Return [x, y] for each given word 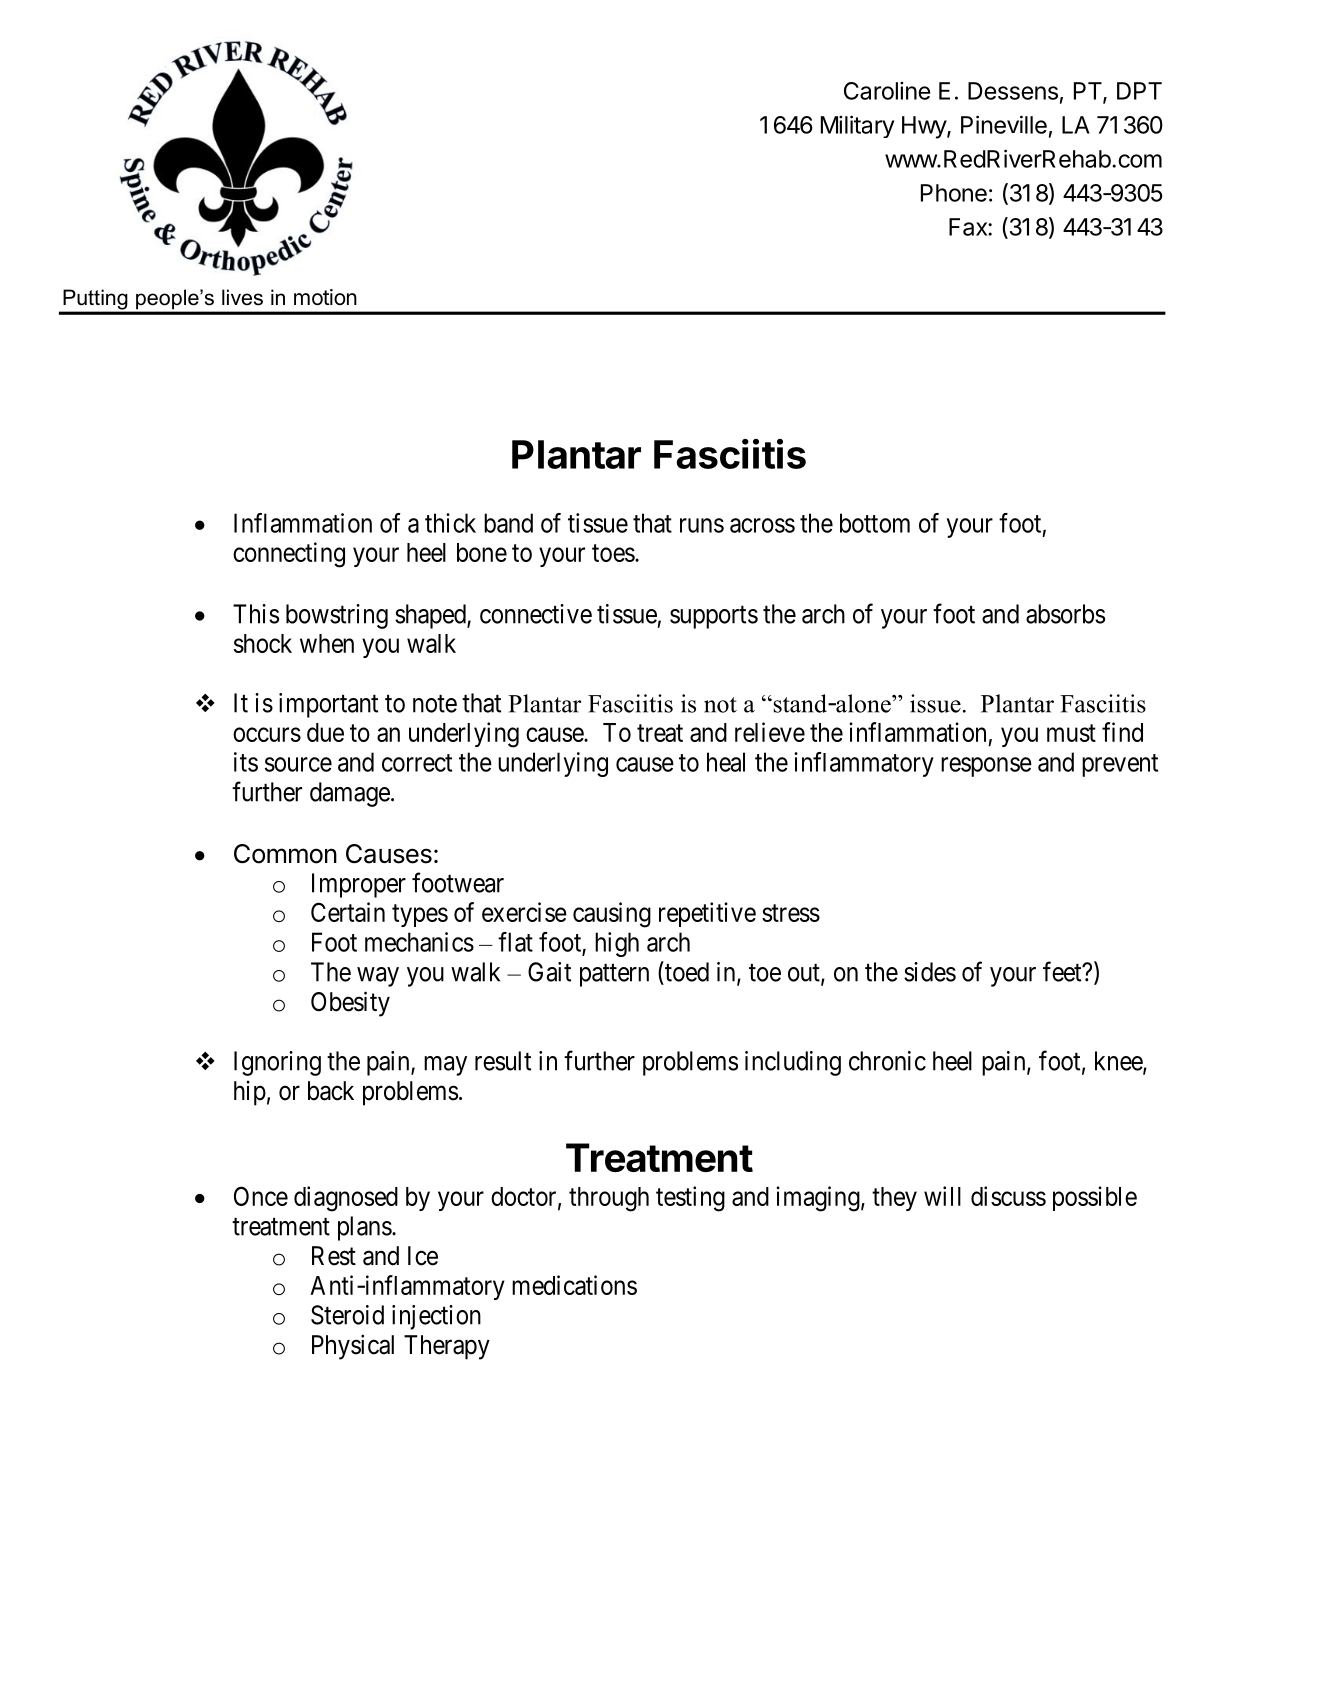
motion [325, 297]
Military [857, 126]
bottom [875, 523]
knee [1119, 1062]
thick [450, 523]
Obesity [350, 1004]
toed [686, 971]
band [508, 523]
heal [726, 762]
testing [690, 1199]
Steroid [347, 1315]
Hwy [925, 127]
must [1071, 733]
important [328, 705]
